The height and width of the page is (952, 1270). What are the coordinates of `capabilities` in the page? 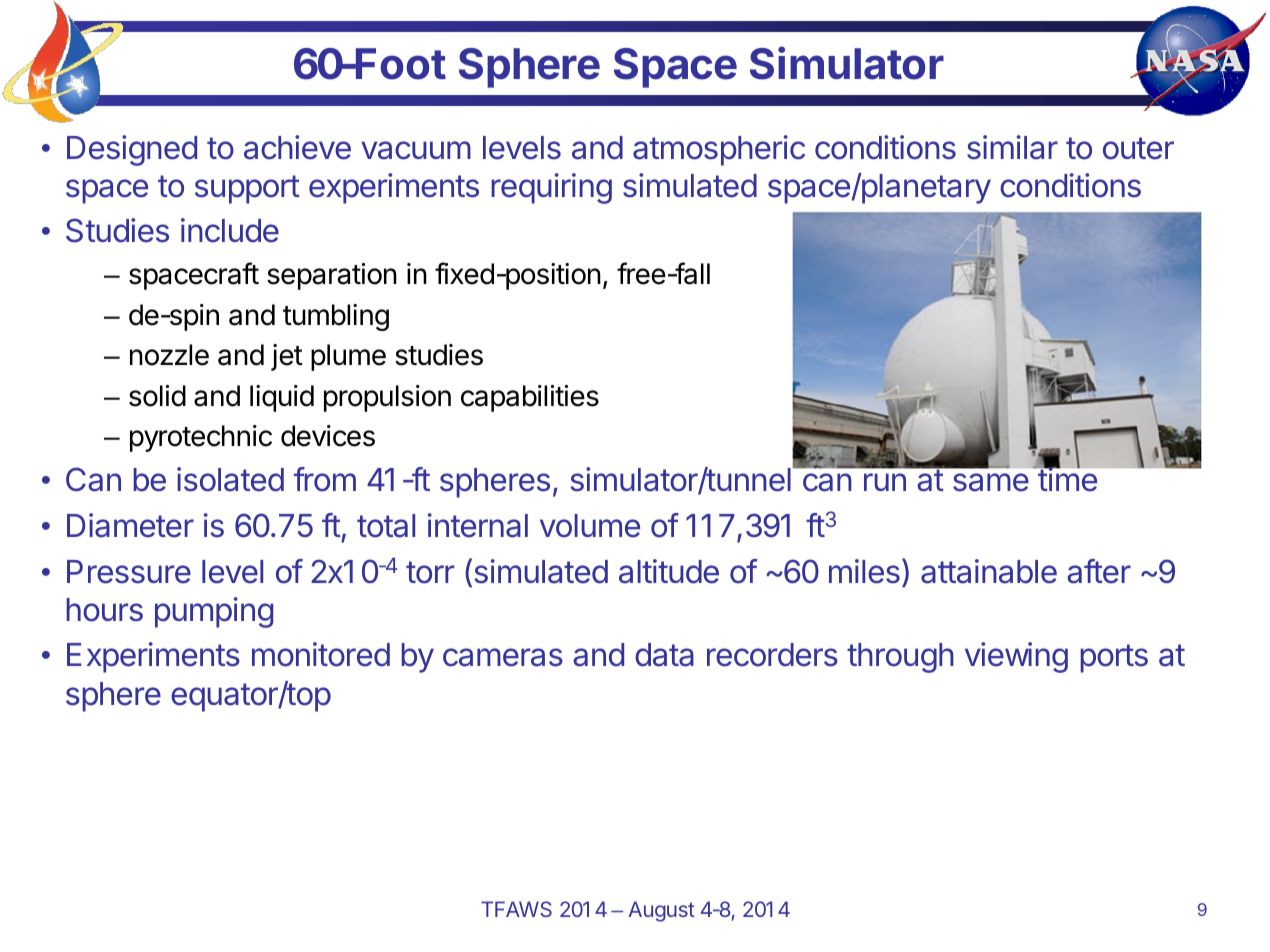 It's located at (530, 398).
